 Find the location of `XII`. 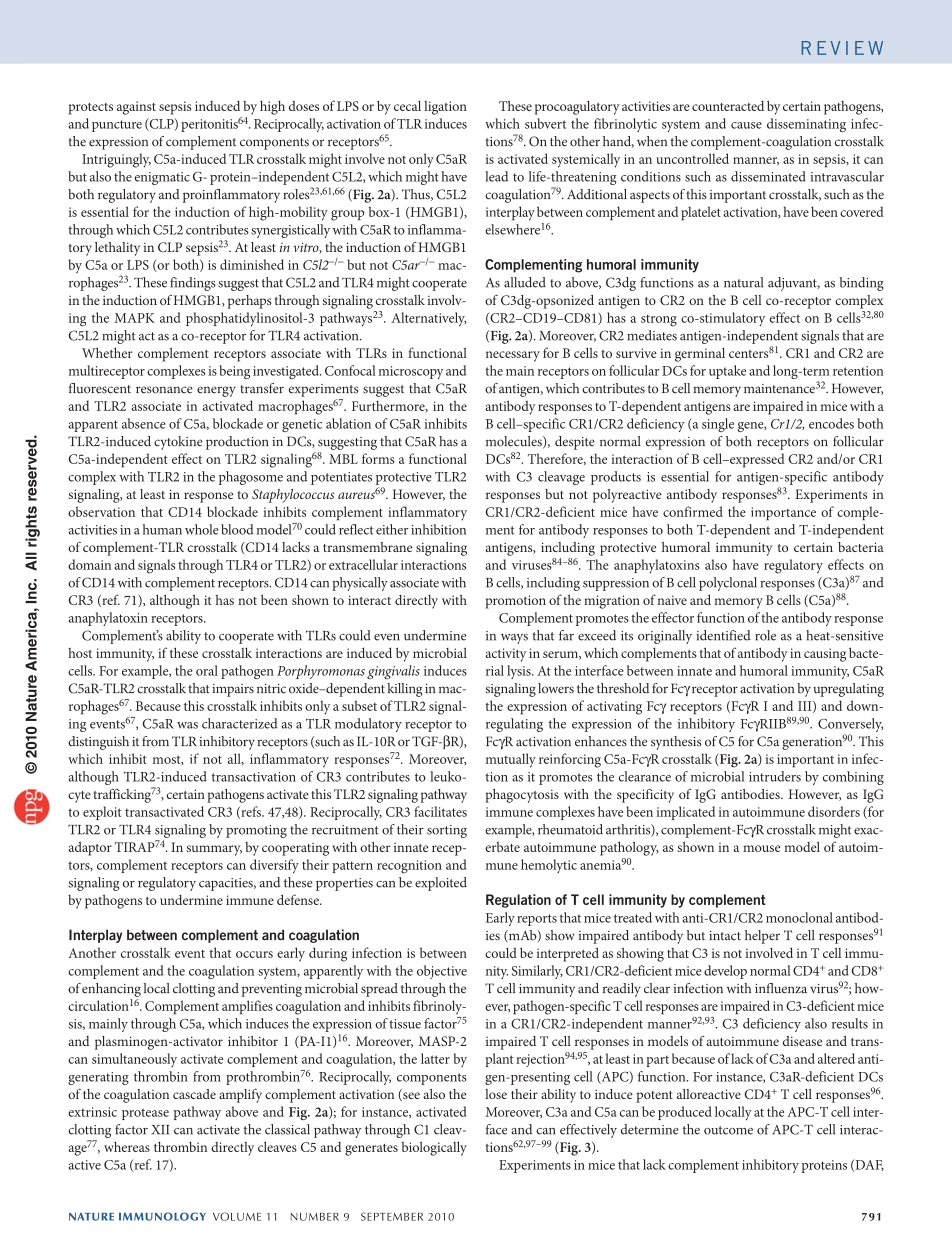

XII is located at coordinates (160, 1130).
